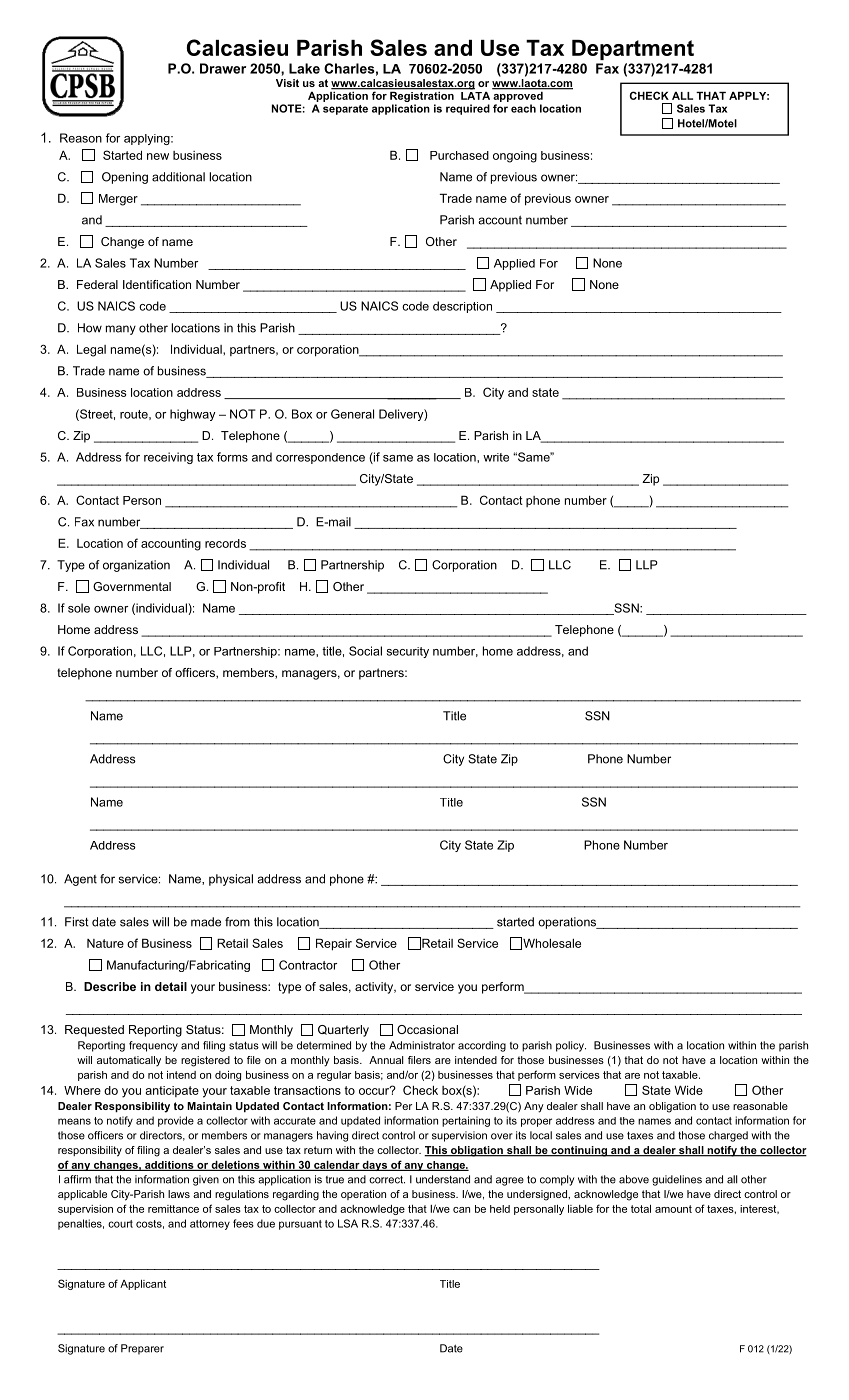 This screenshot has height=1400, width=849. Describe the element at coordinates (143, 1285) in the screenshot. I see `Applicant` at that location.
